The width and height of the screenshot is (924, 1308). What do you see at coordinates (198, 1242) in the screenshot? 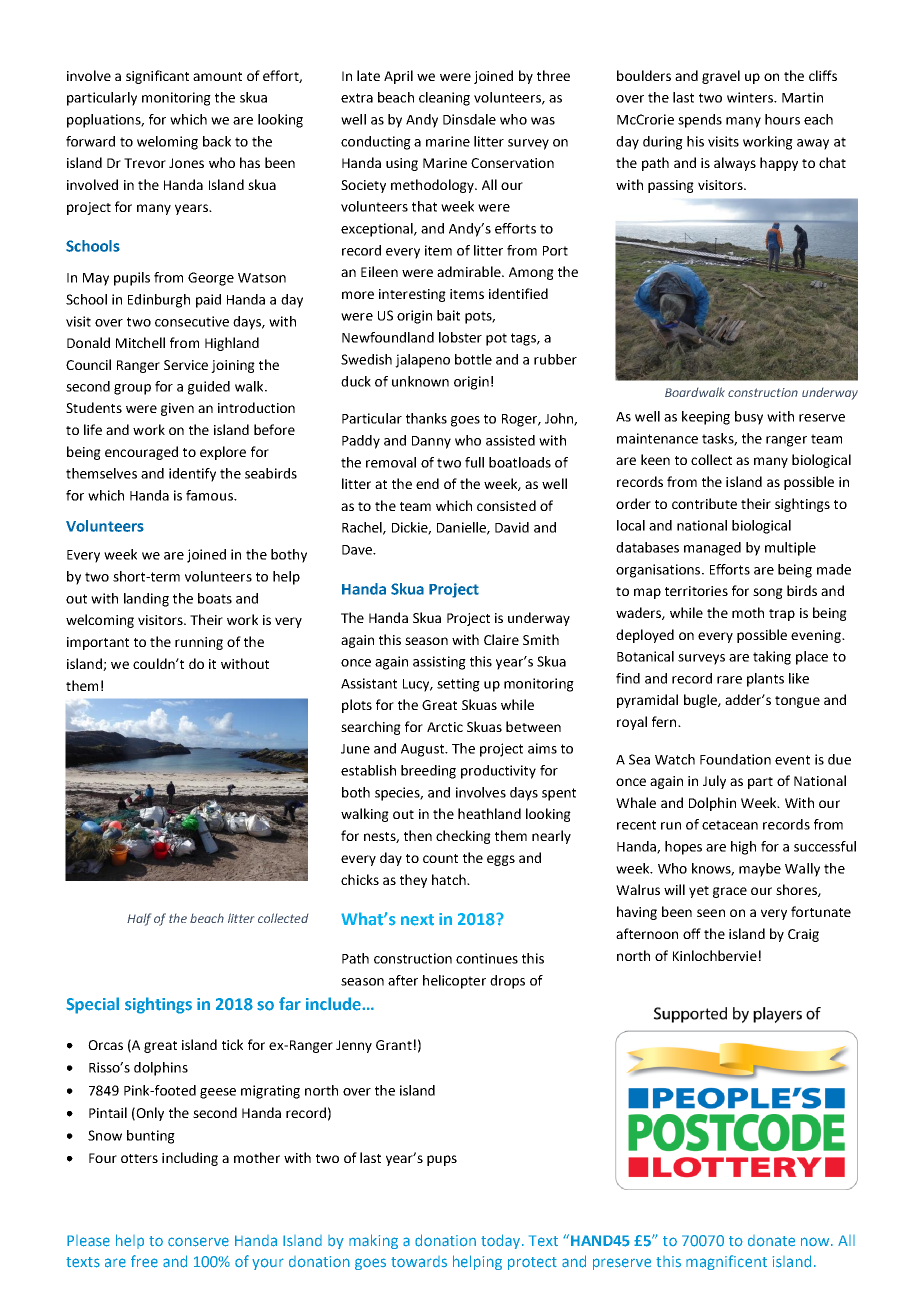
I see `conserve` at bounding box center [198, 1242].
